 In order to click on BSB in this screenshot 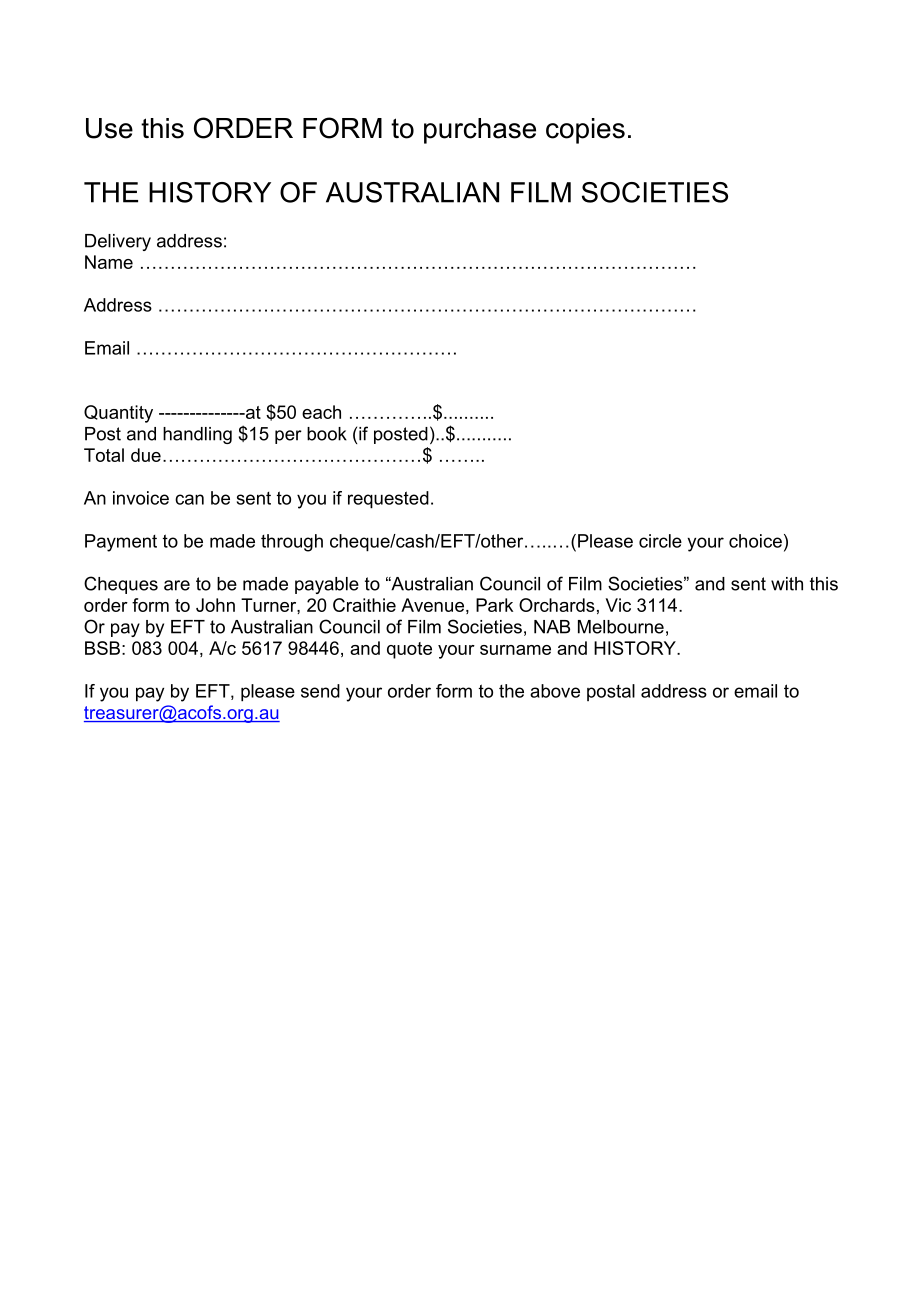, I will do `click(102, 648)`.
